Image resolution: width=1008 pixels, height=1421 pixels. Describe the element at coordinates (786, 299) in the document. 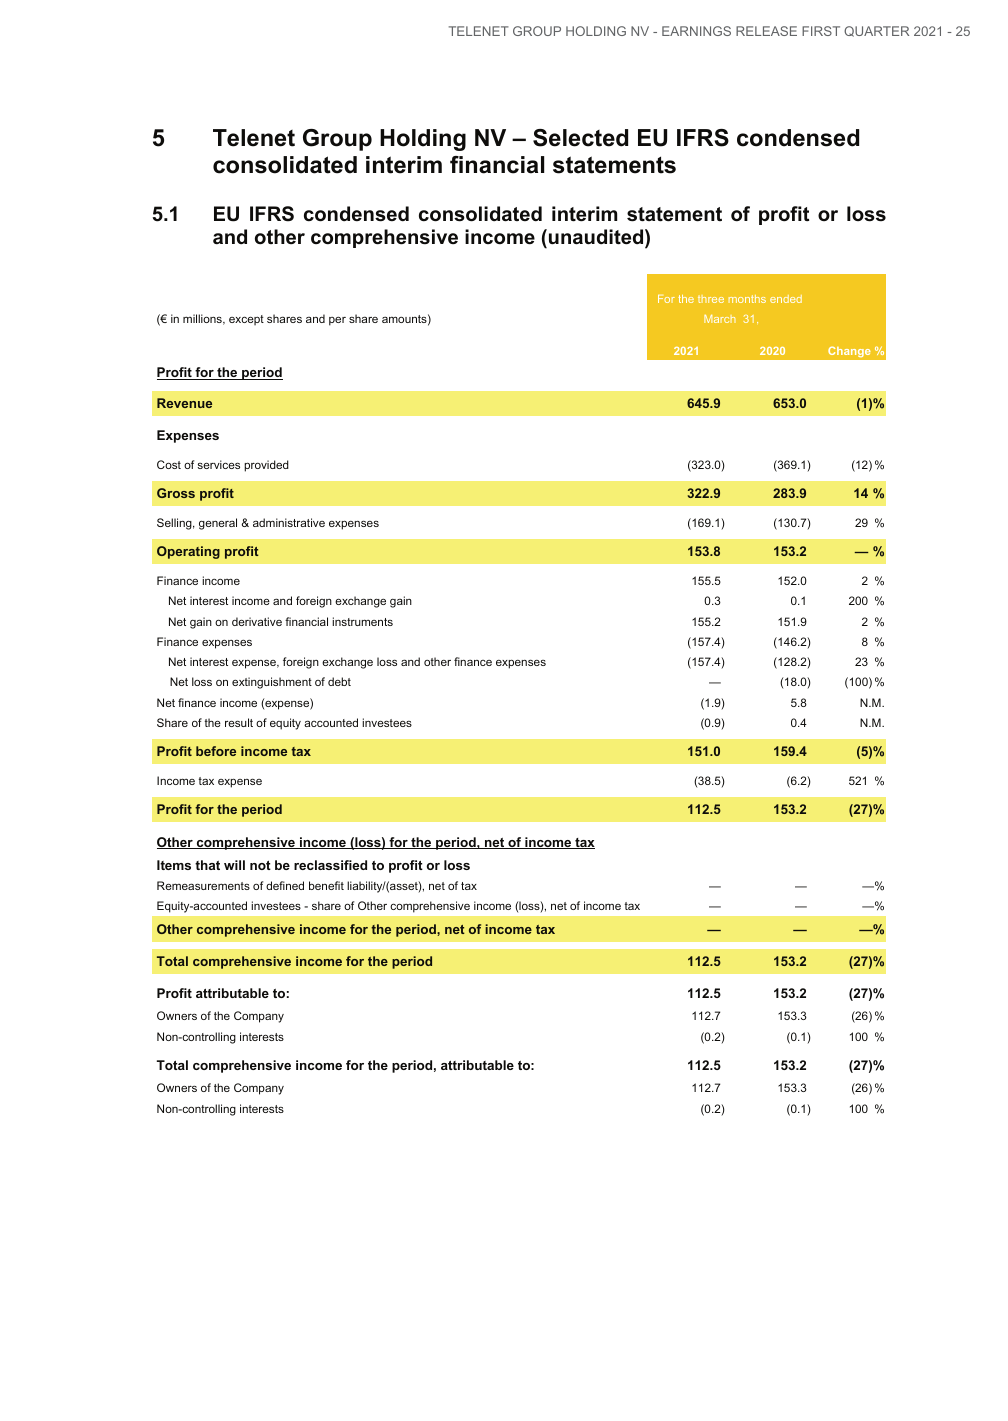

I see `ended` at that location.
